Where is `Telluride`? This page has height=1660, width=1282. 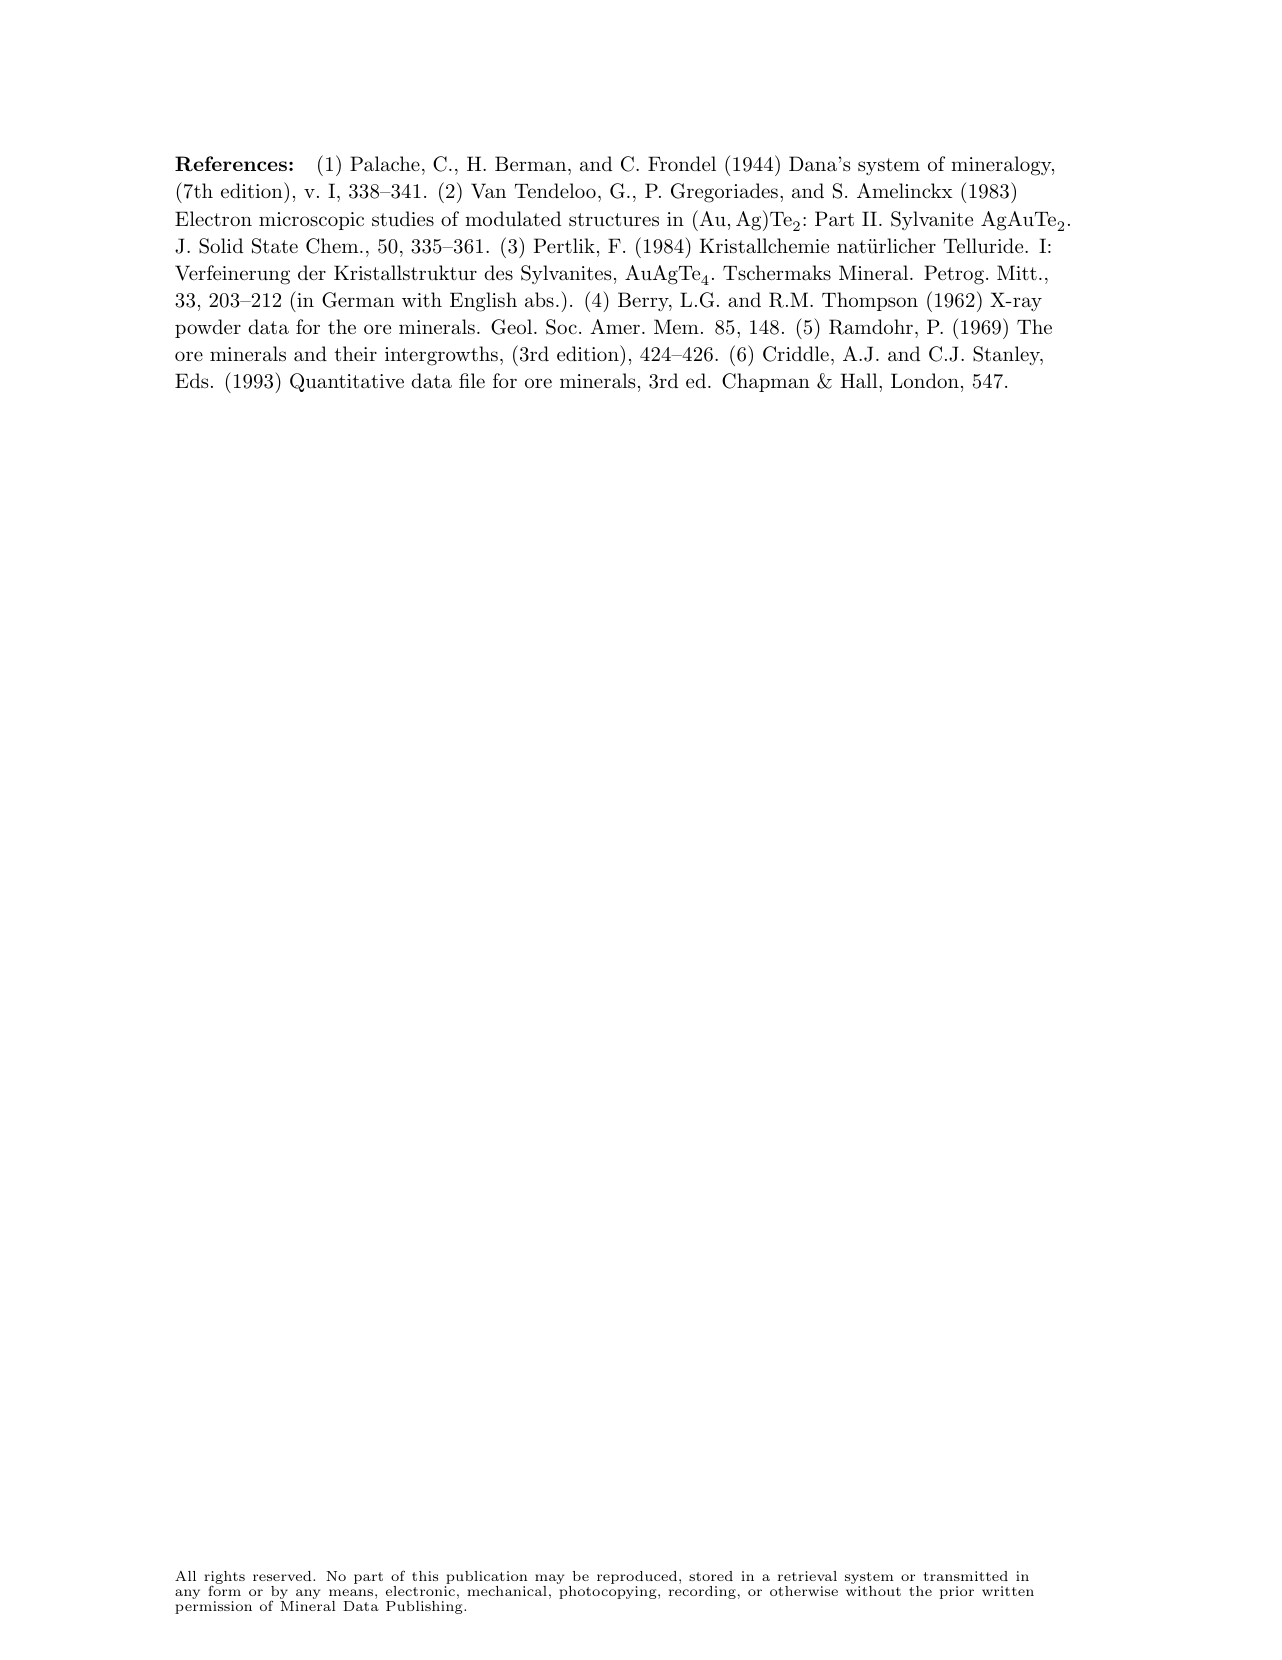
Telluride is located at coordinates (985, 246).
